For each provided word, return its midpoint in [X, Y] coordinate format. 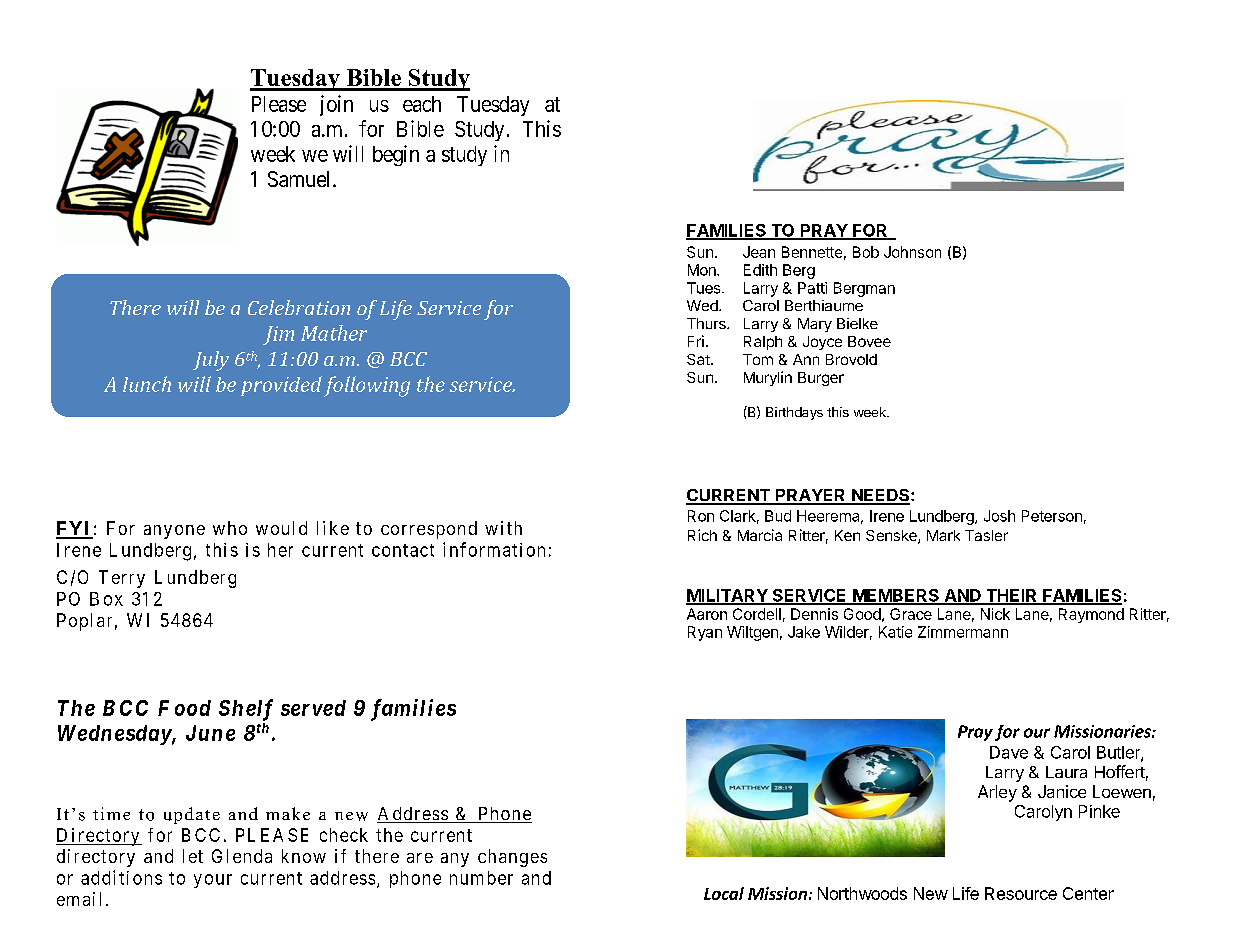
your [213, 881]
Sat [699, 359]
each [422, 104]
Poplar [84, 622]
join [336, 105]
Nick [995, 614]
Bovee [869, 341]
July [211, 361]
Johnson [912, 252]
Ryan [705, 633]
